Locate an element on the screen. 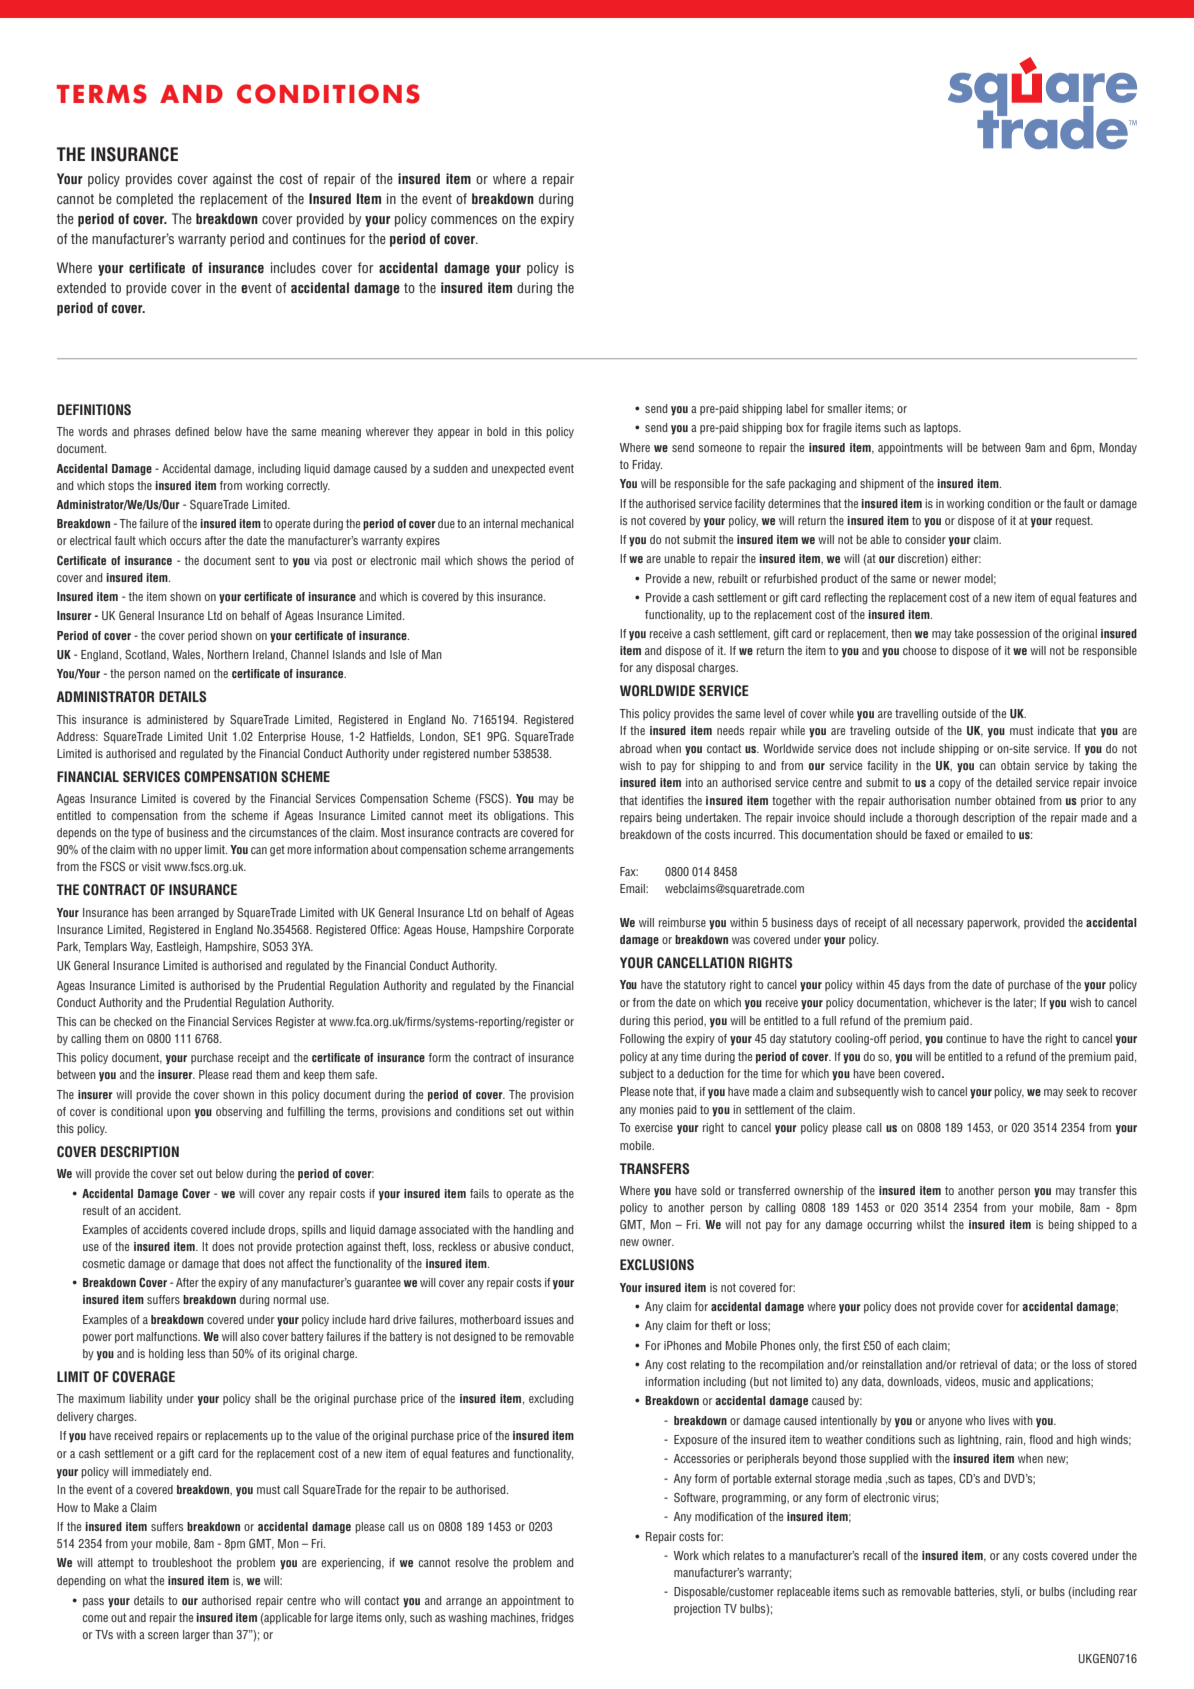 The image size is (1194, 1689). Way is located at coordinates (141, 948).
